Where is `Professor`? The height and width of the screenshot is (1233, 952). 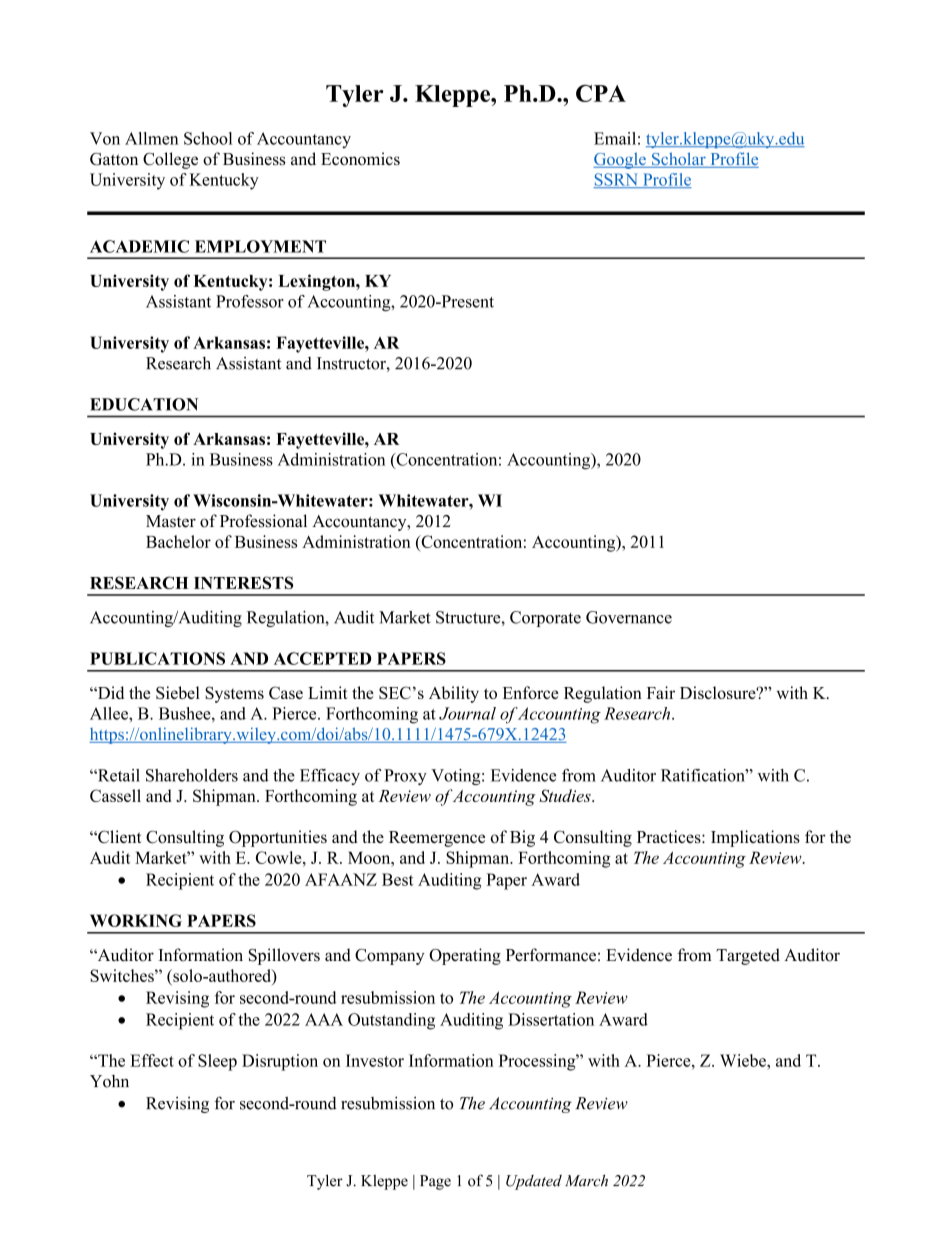 Professor is located at coordinates (250, 301).
